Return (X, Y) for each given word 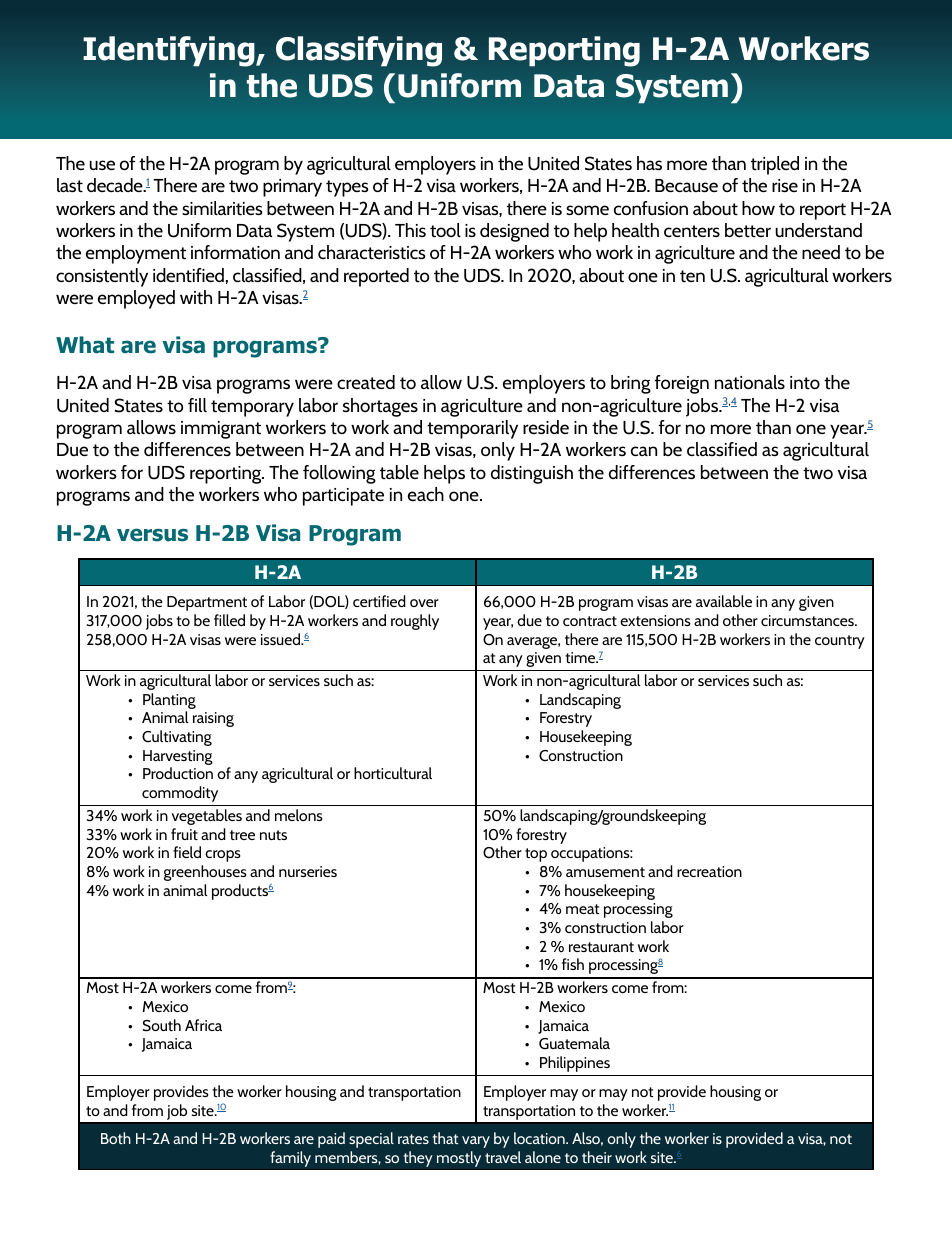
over (424, 603)
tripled (775, 165)
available (724, 601)
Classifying (359, 51)
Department (207, 603)
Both (116, 1138)
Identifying (170, 51)
